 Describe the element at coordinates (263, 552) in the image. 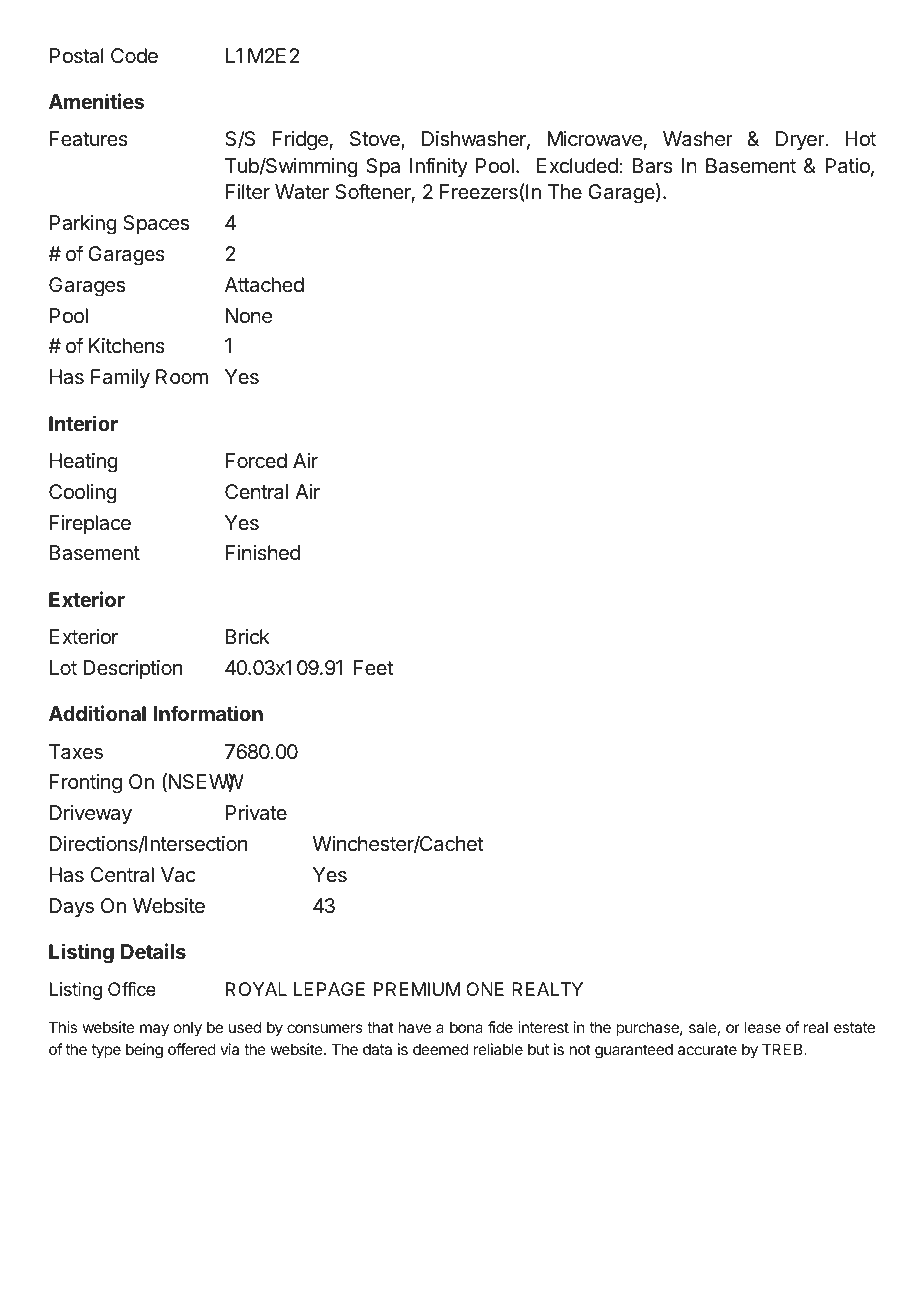

I see `Finished` at that location.
